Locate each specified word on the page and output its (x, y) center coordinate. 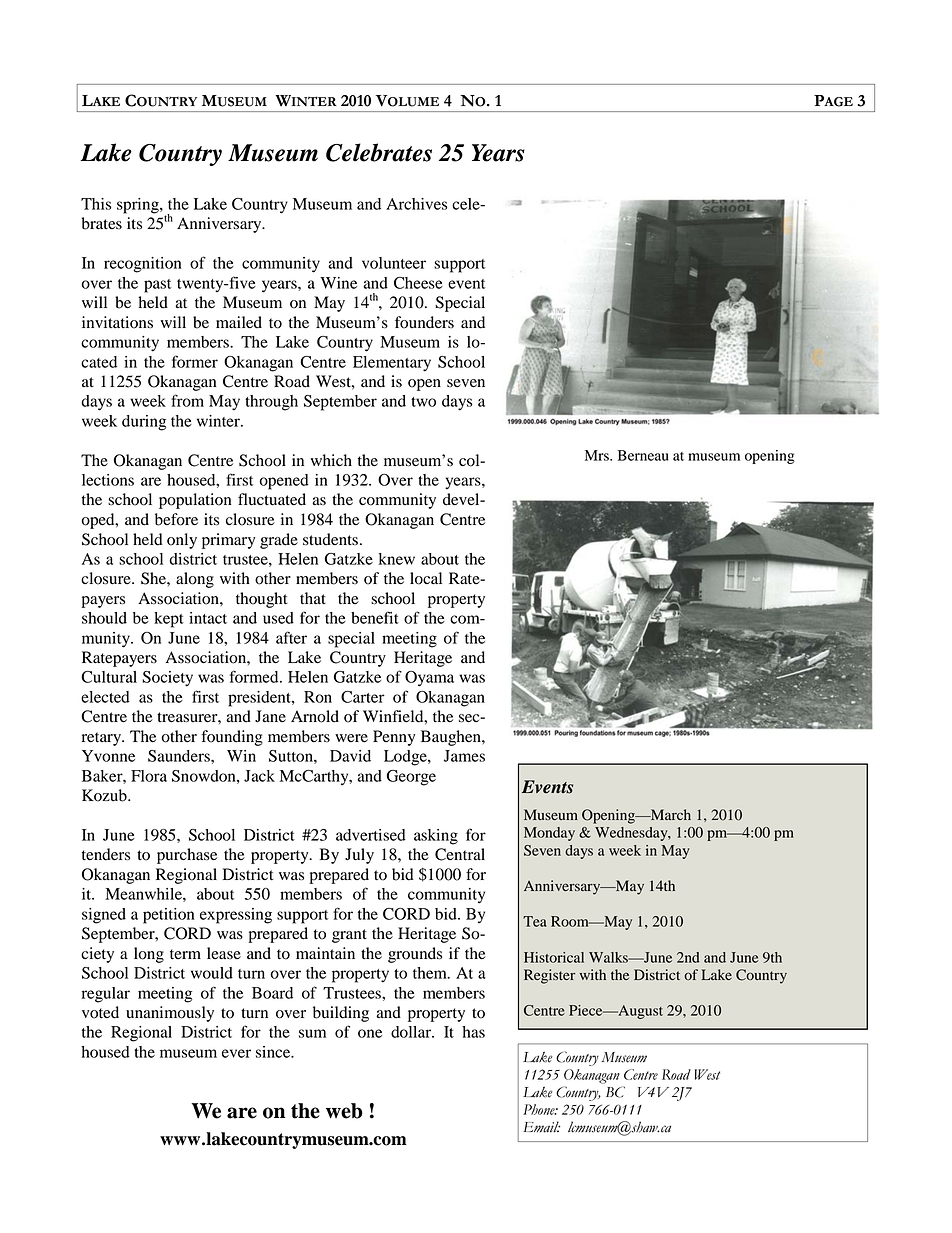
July (359, 856)
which (331, 460)
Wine (338, 283)
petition (169, 916)
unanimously (170, 1014)
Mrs (598, 455)
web (344, 1111)
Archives (416, 204)
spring (139, 206)
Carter (363, 697)
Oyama (429, 679)
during (144, 423)
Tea (535, 921)
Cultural (109, 677)
